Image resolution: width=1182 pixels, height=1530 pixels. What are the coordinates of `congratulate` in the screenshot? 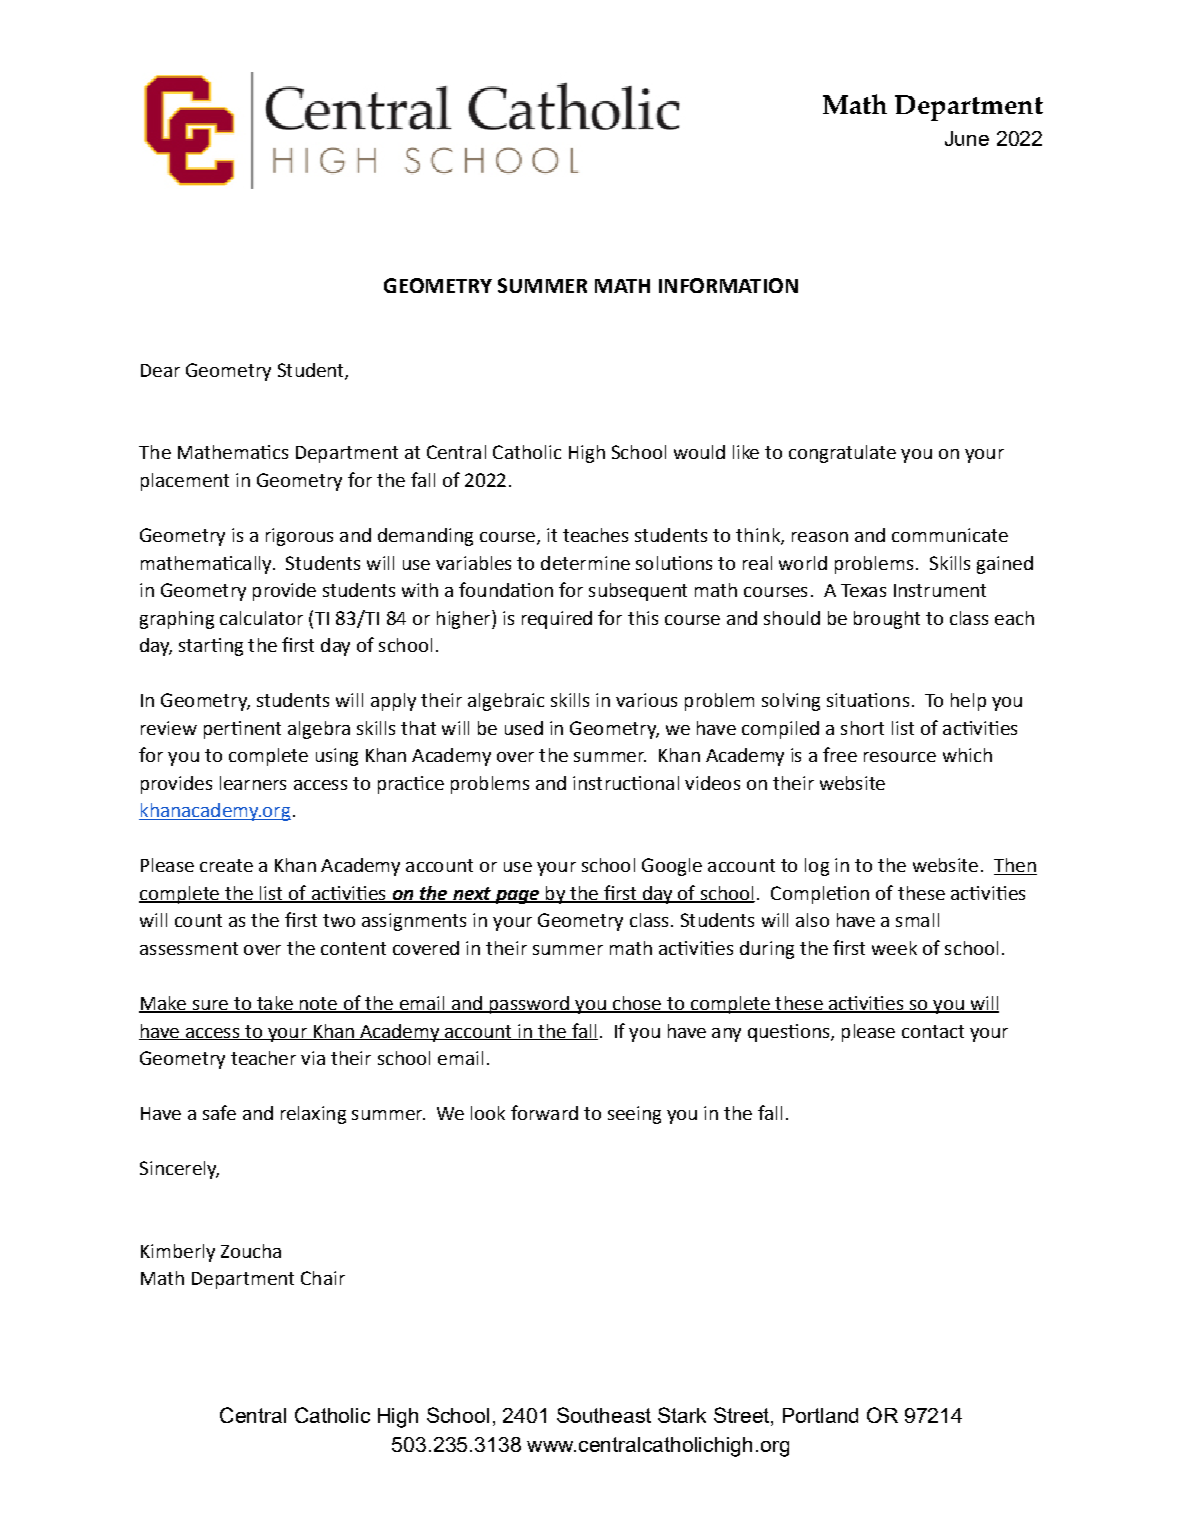 It's located at (842, 454).
